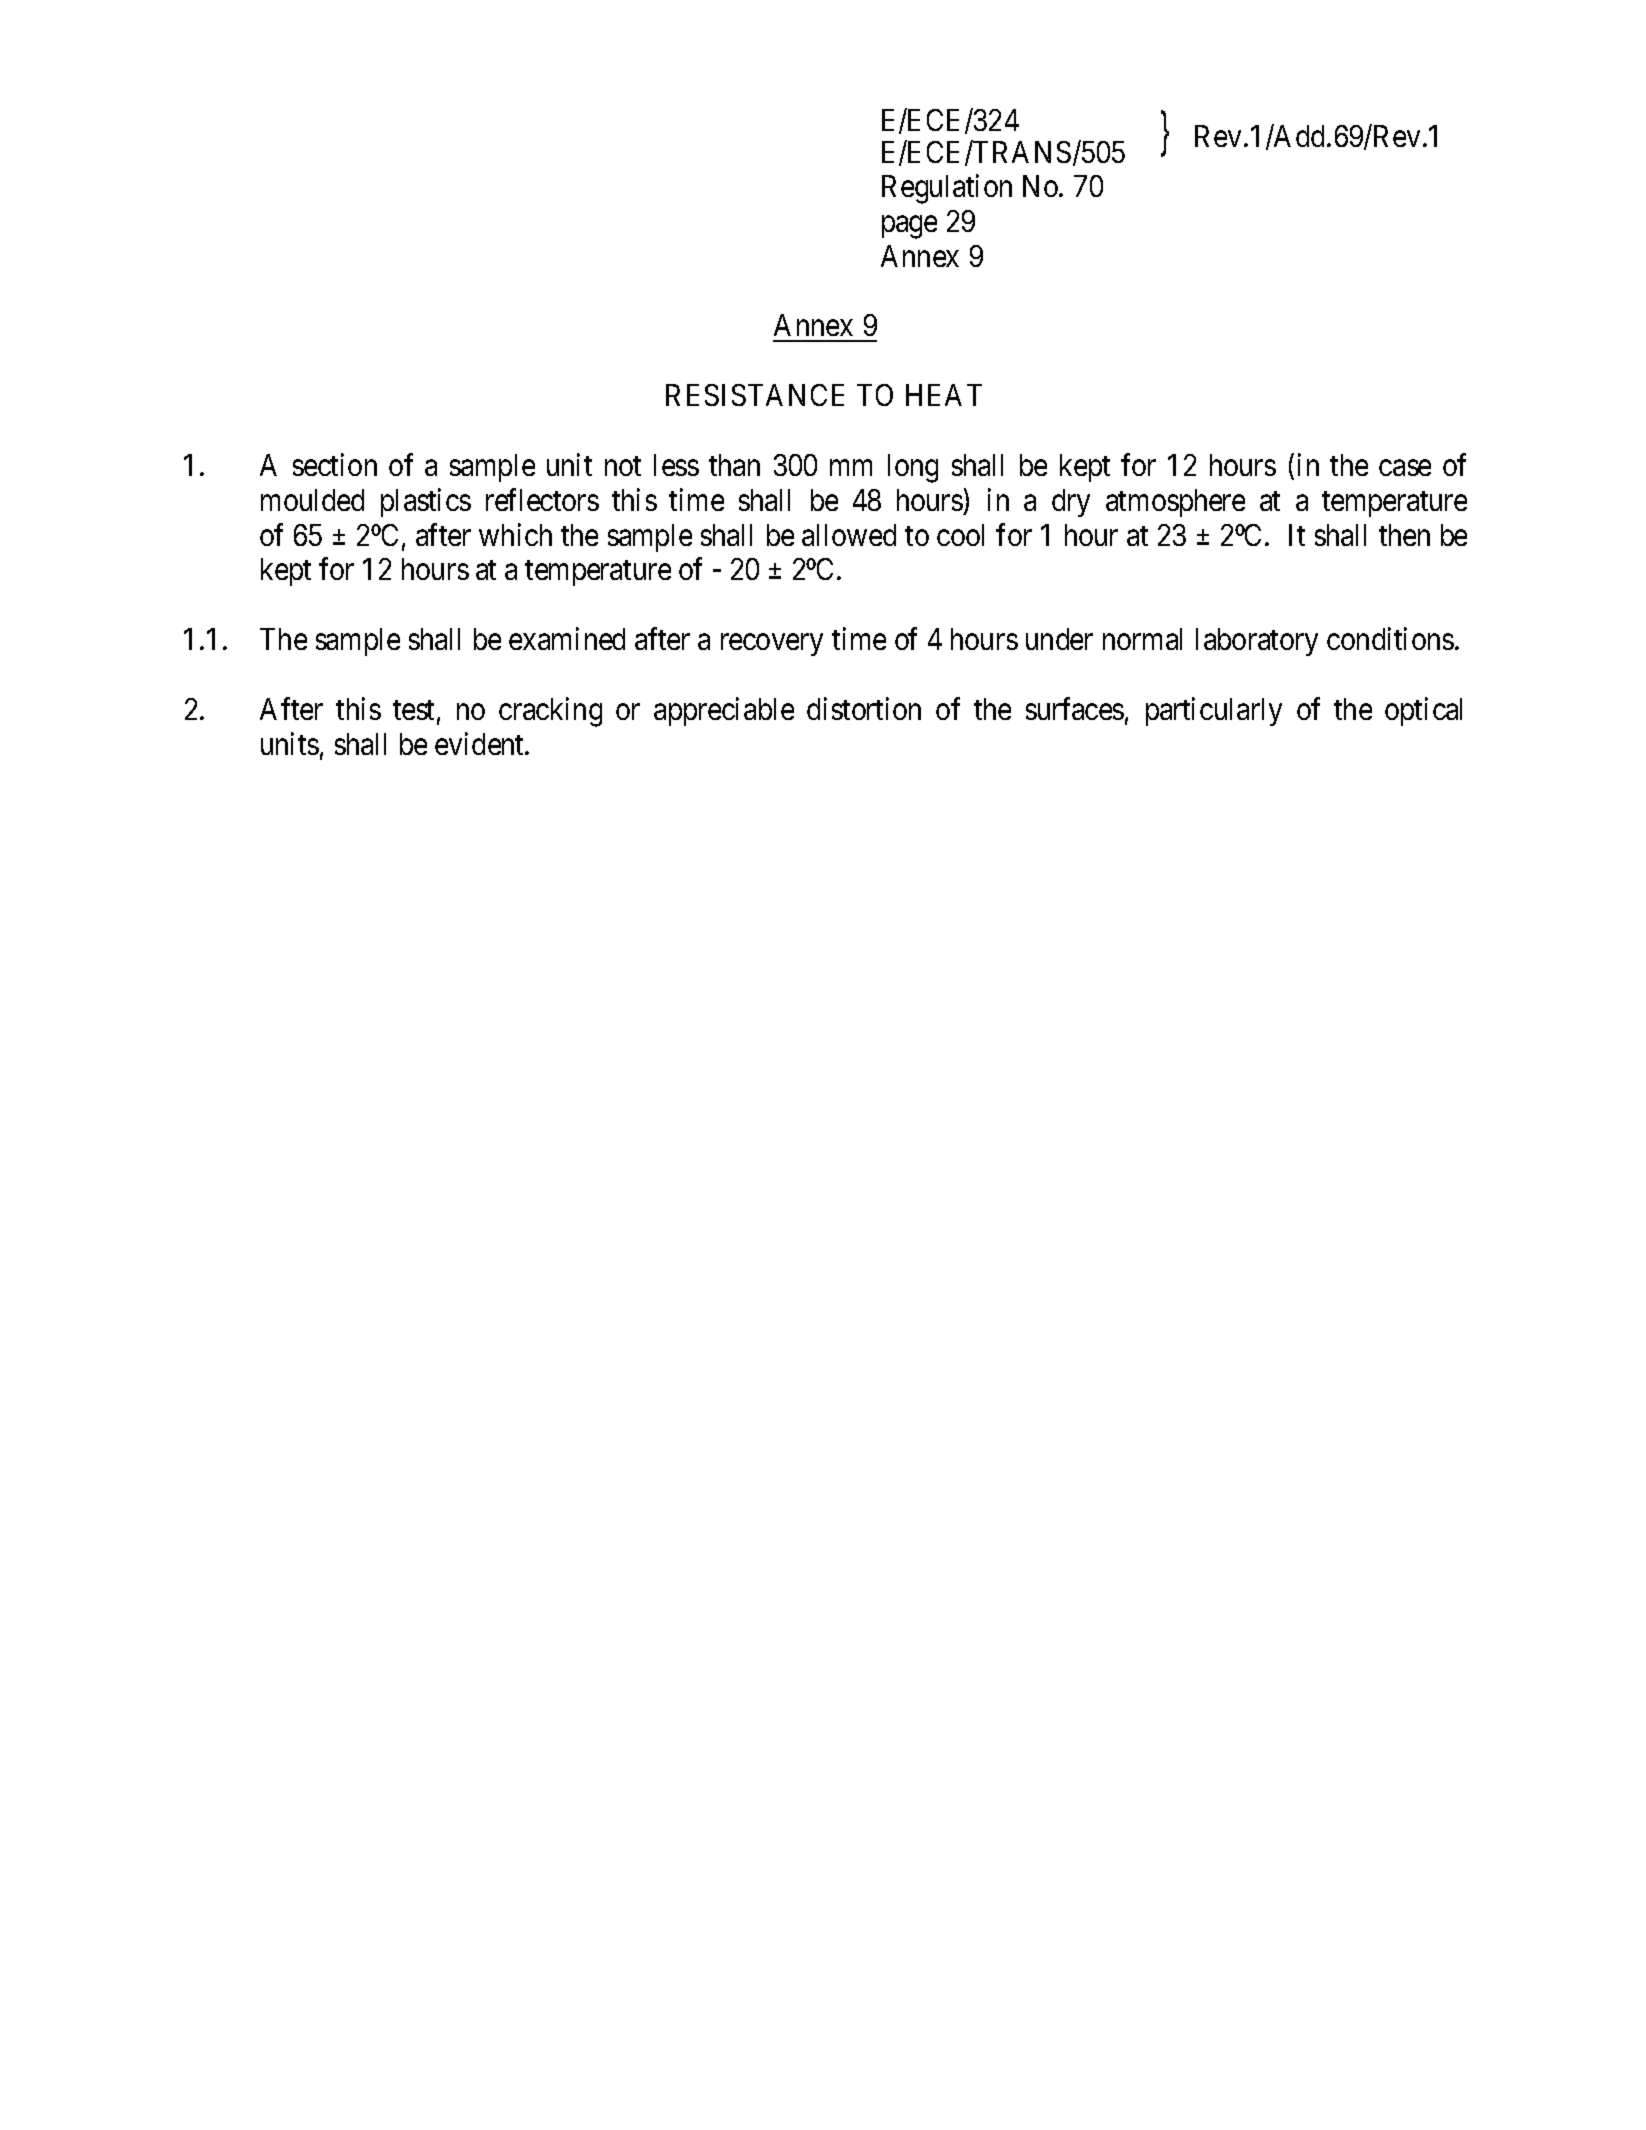 The height and width of the screenshot is (2130, 1646). Describe the element at coordinates (1404, 535) in the screenshot. I see `then` at that location.
